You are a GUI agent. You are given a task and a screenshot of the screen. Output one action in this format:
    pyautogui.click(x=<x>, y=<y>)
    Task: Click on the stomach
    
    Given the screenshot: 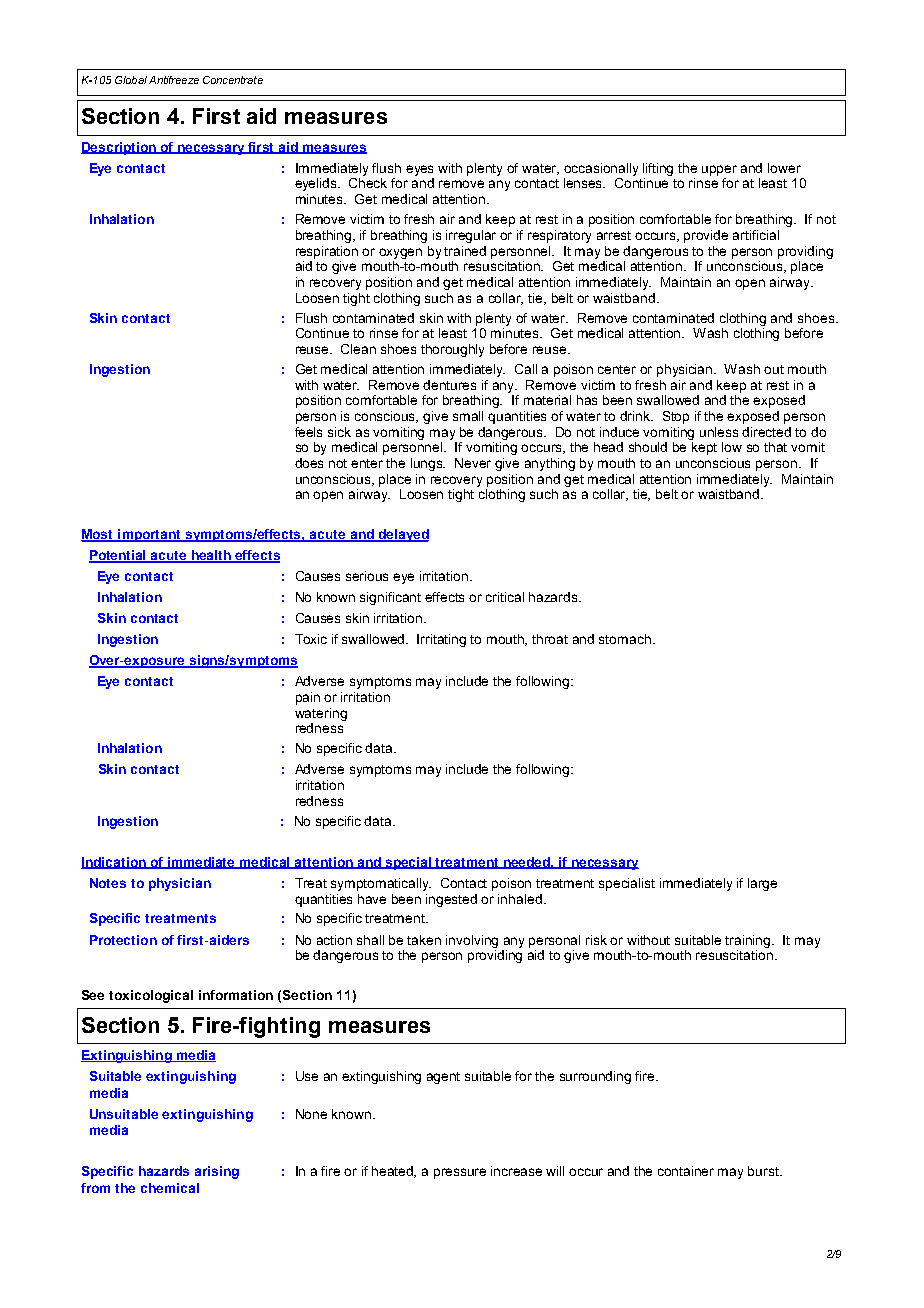 What is the action you would take?
    pyautogui.click(x=625, y=639)
